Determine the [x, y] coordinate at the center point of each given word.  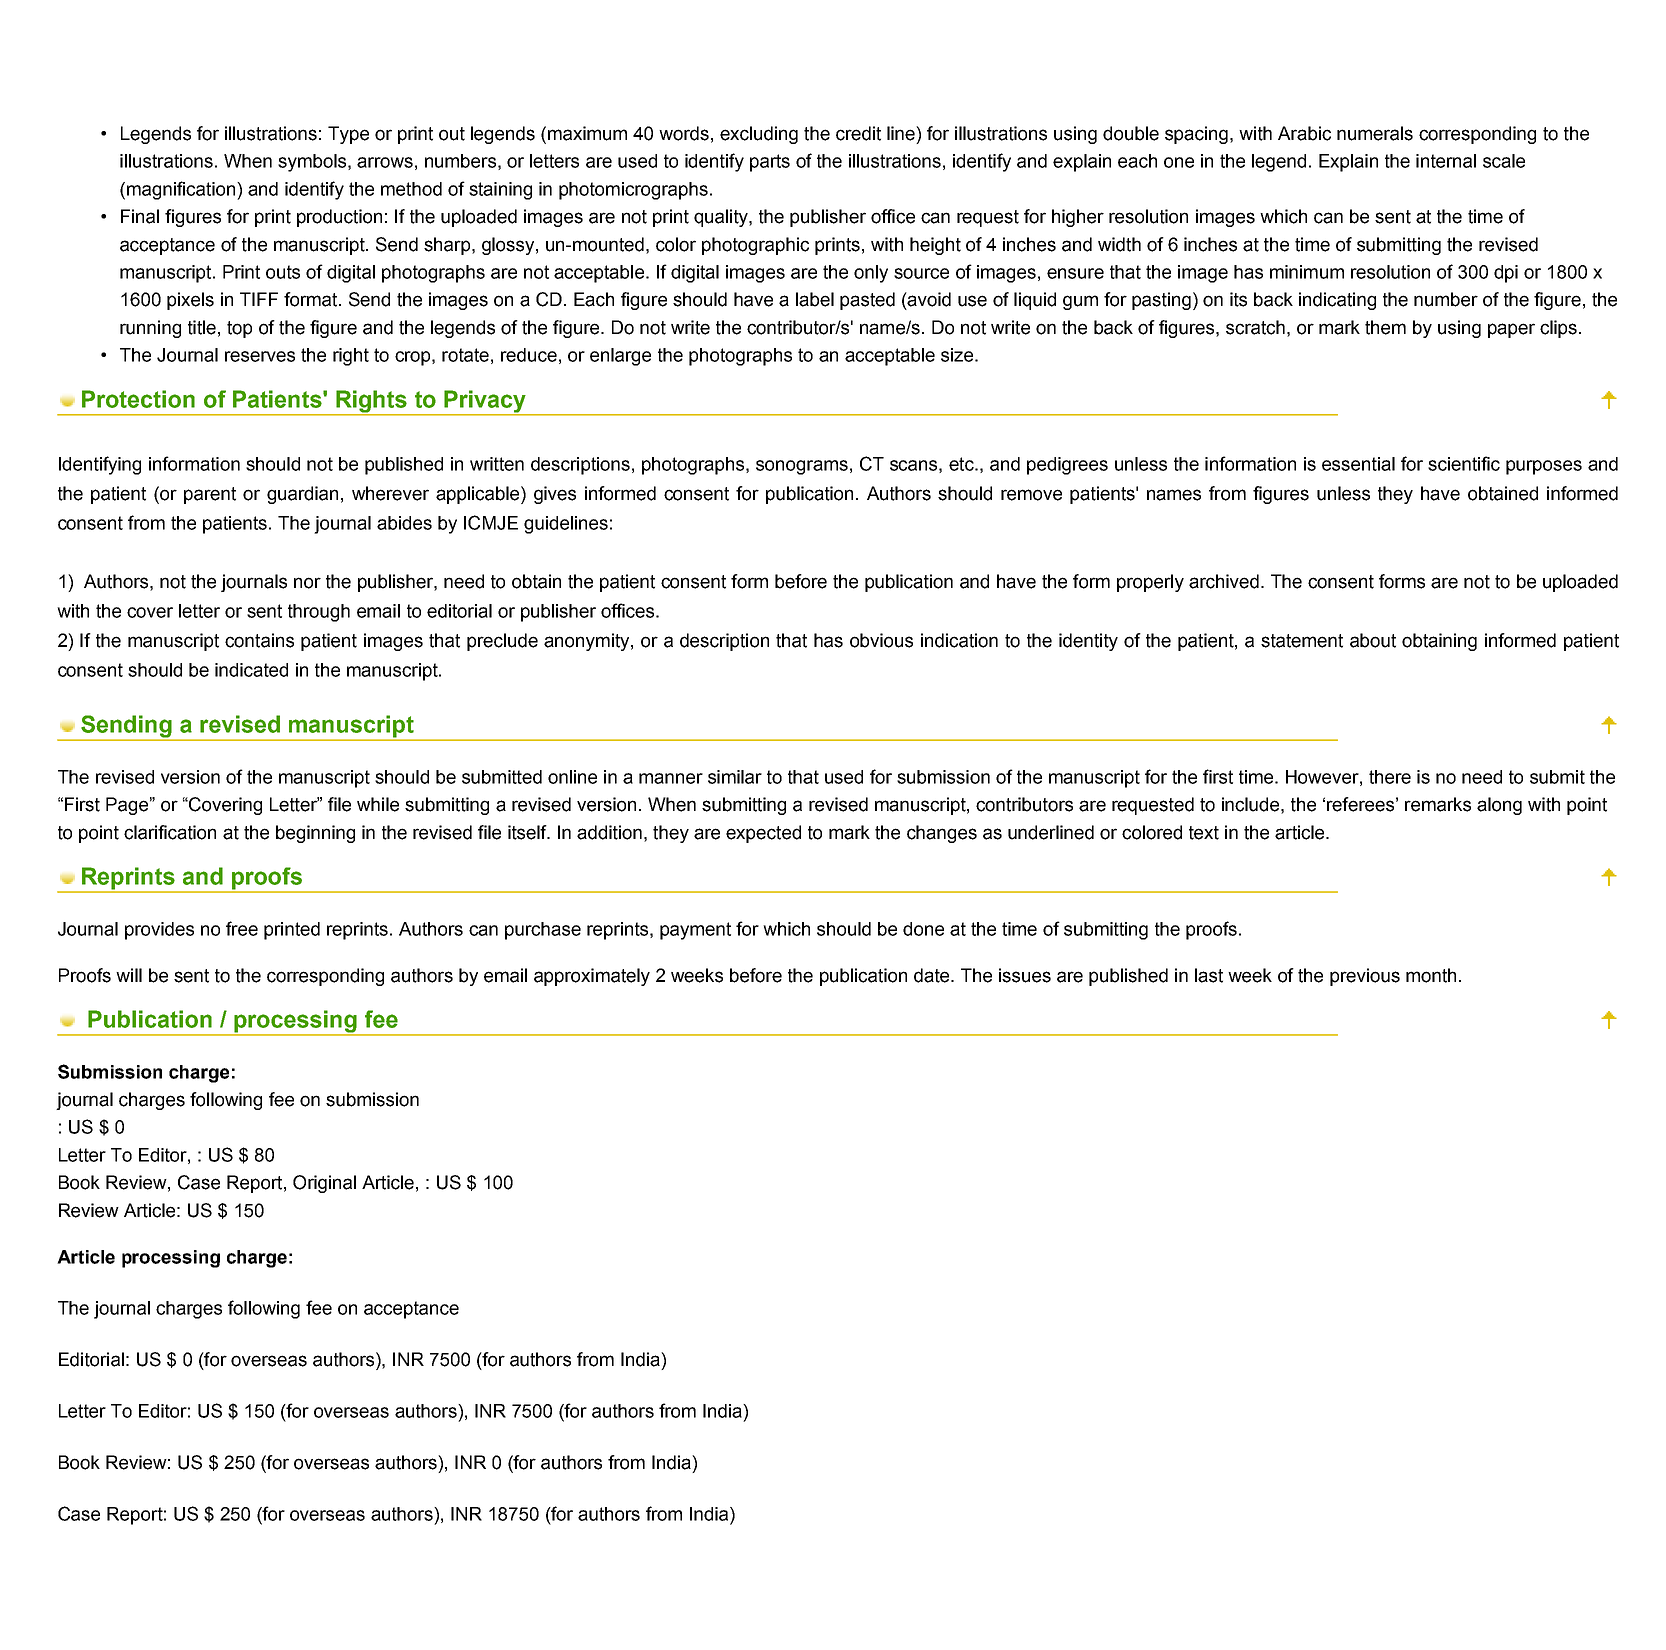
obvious [881, 640]
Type [348, 135]
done [923, 929]
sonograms [802, 467]
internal [1446, 161]
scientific [1464, 463]
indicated [251, 670]
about [1373, 640]
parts [770, 163]
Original [324, 1184]
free [242, 928]
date [933, 975]
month [1431, 975]
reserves [260, 356]
